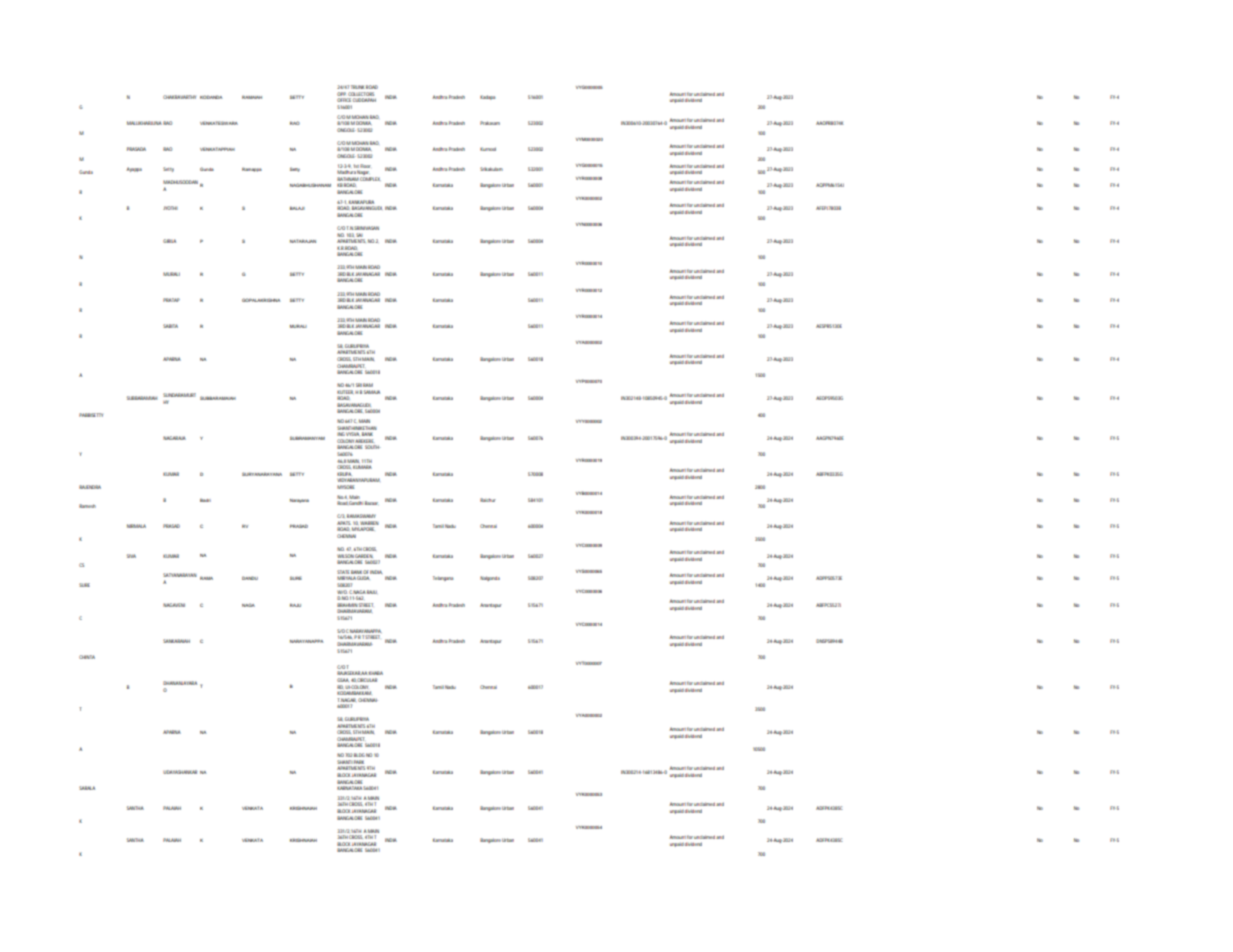  I want to click on CHAKRAVARTHY, so click(179, 97).
